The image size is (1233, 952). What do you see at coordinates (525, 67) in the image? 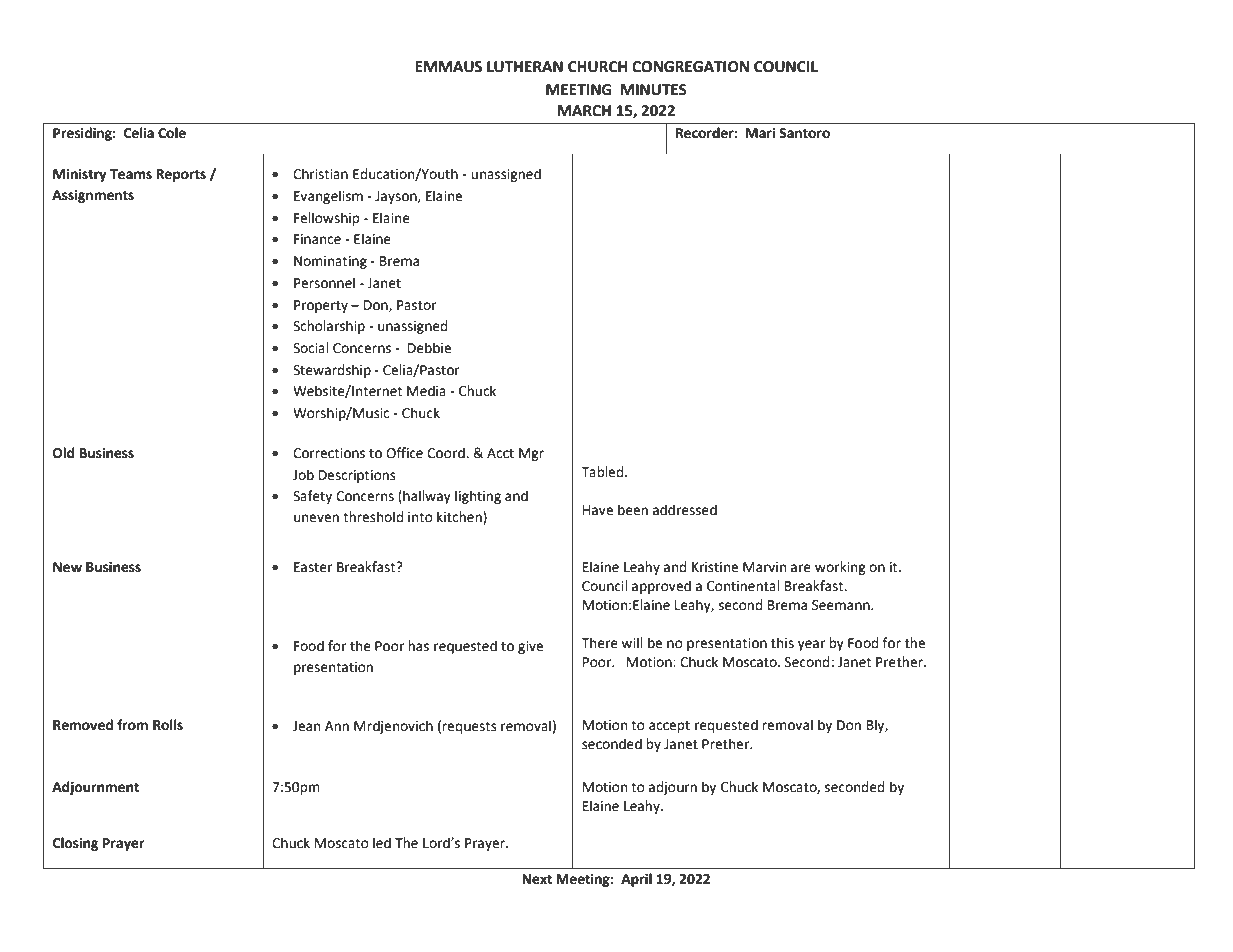
I see `LUTHERAN` at bounding box center [525, 67].
